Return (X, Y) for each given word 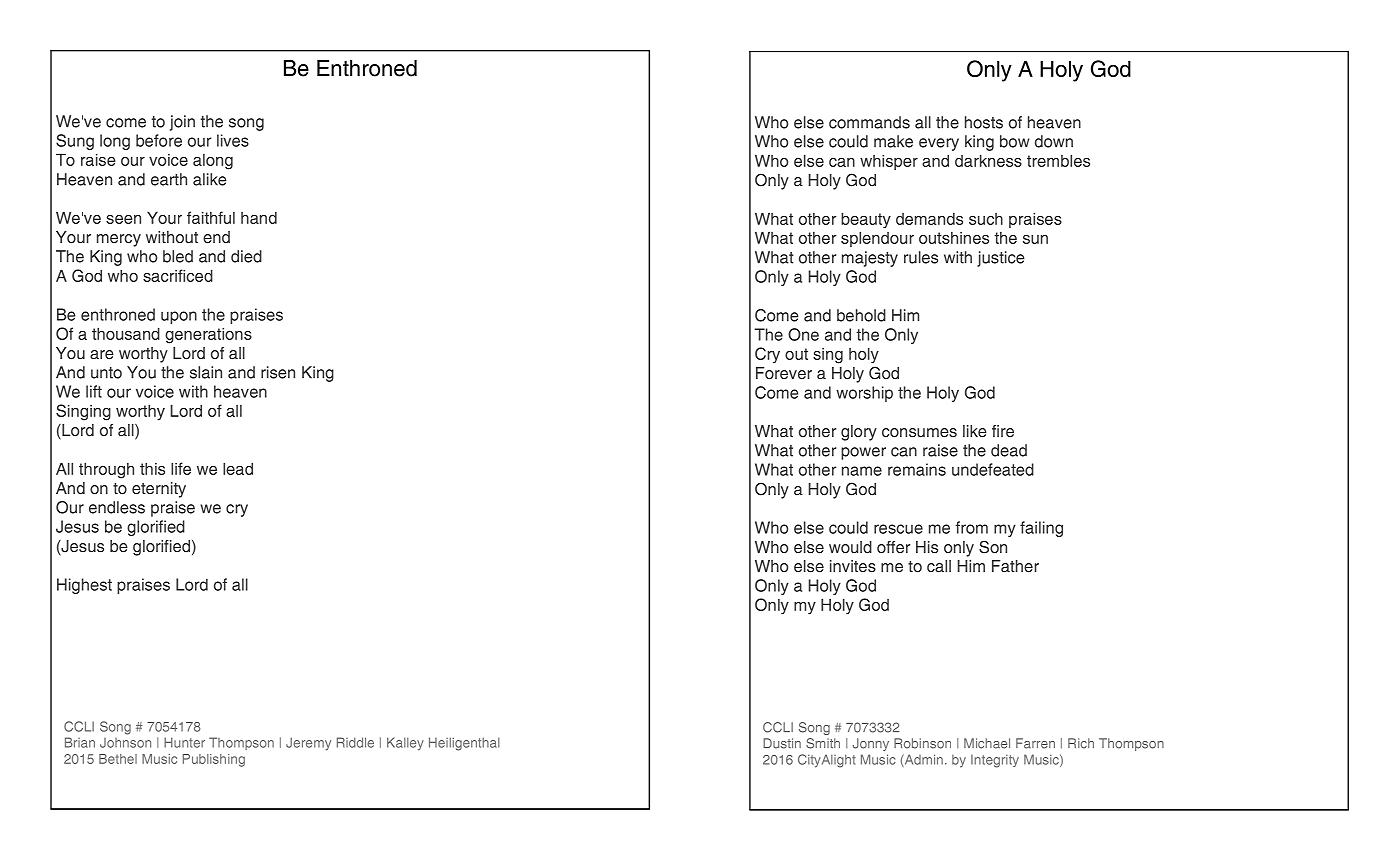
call (939, 566)
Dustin (782, 743)
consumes (919, 433)
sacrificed (178, 275)
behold (861, 315)
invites (853, 566)
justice (1001, 259)
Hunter (184, 742)
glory (859, 433)
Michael (987, 743)
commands (869, 122)
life (181, 468)
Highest (84, 586)
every (939, 144)
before (159, 140)
